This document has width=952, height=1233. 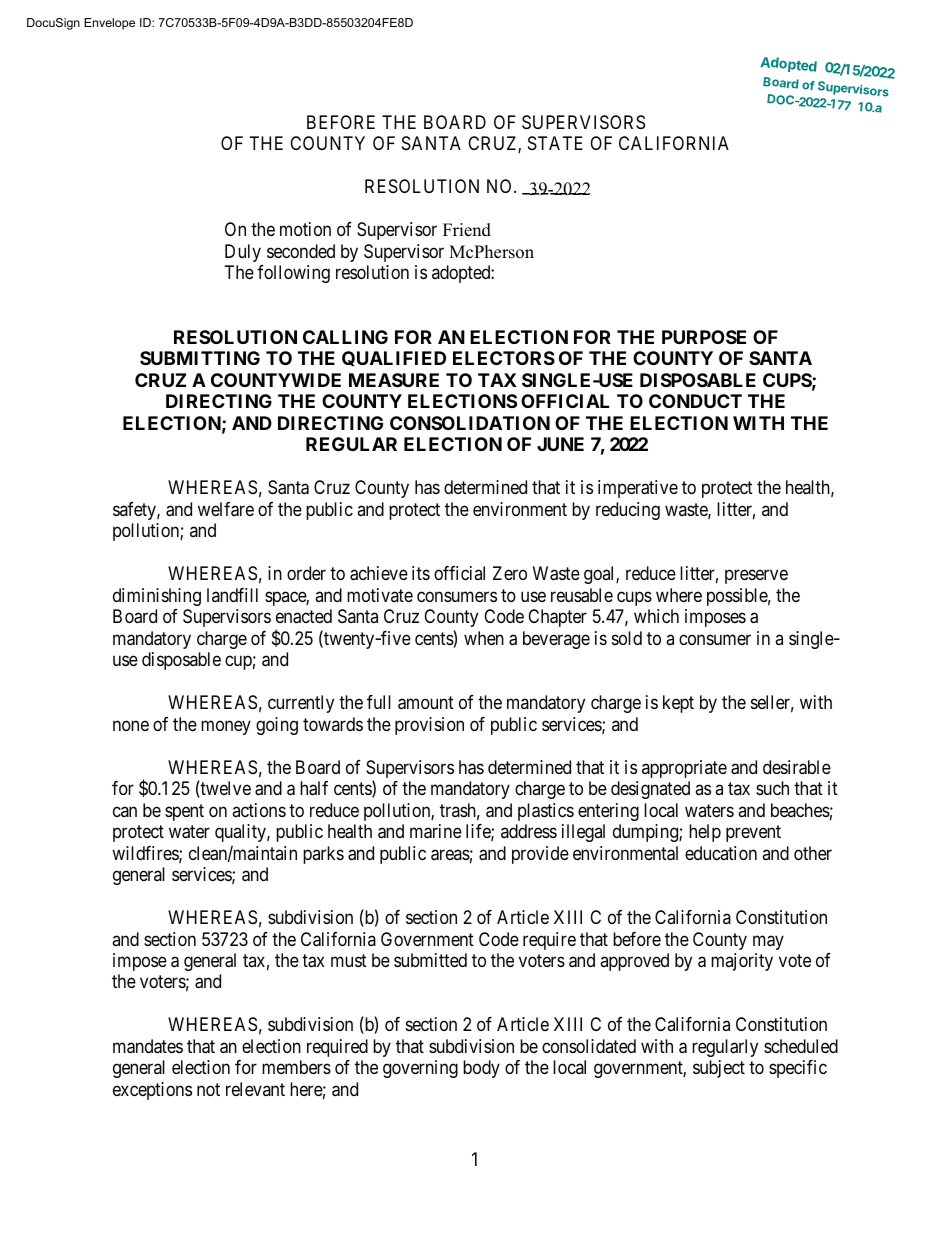 What do you see at coordinates (243, 253) in the document?
I see `Duly` at bounding box center [243, 253].
